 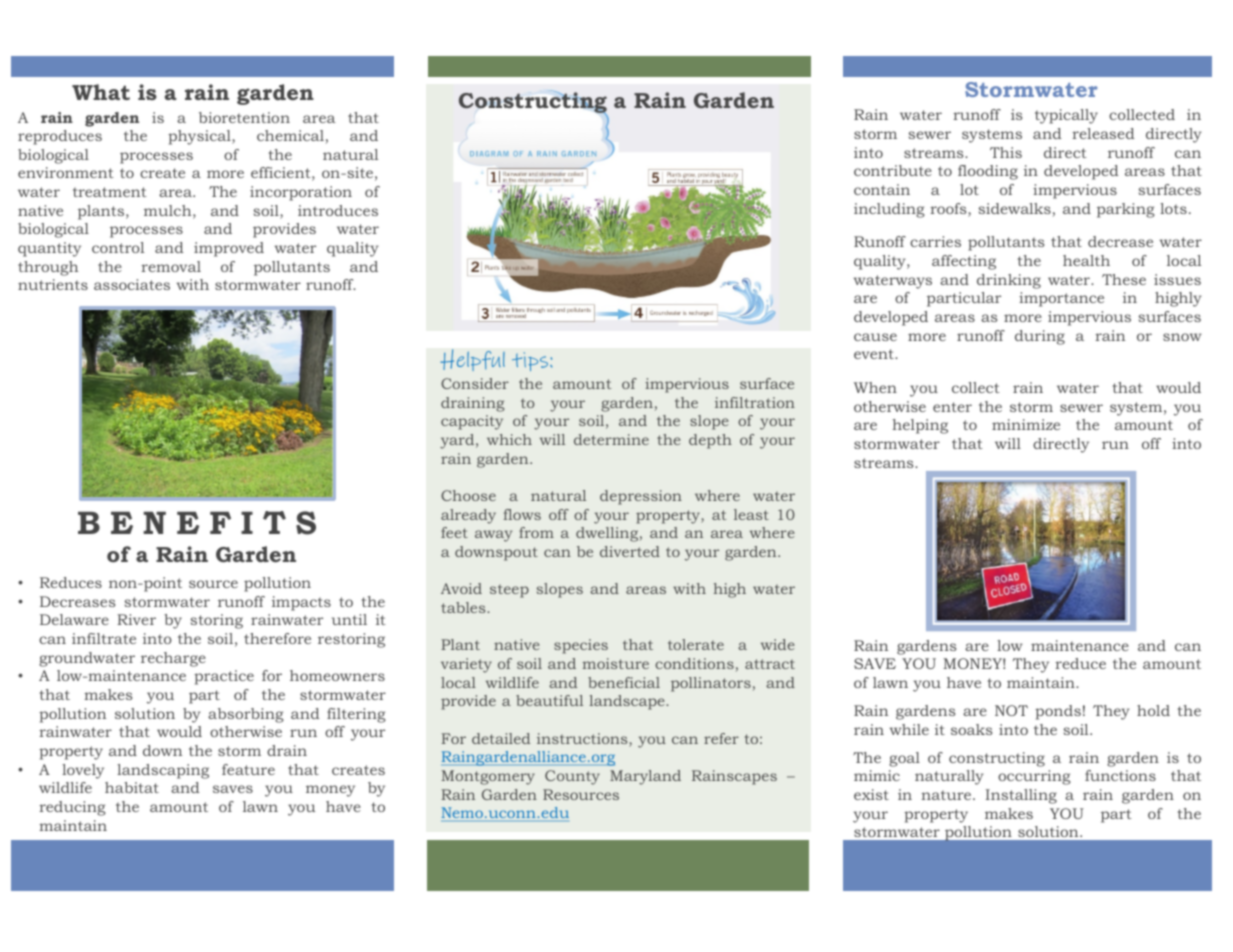 I want to click on physical, so click(x=200, y=137).
